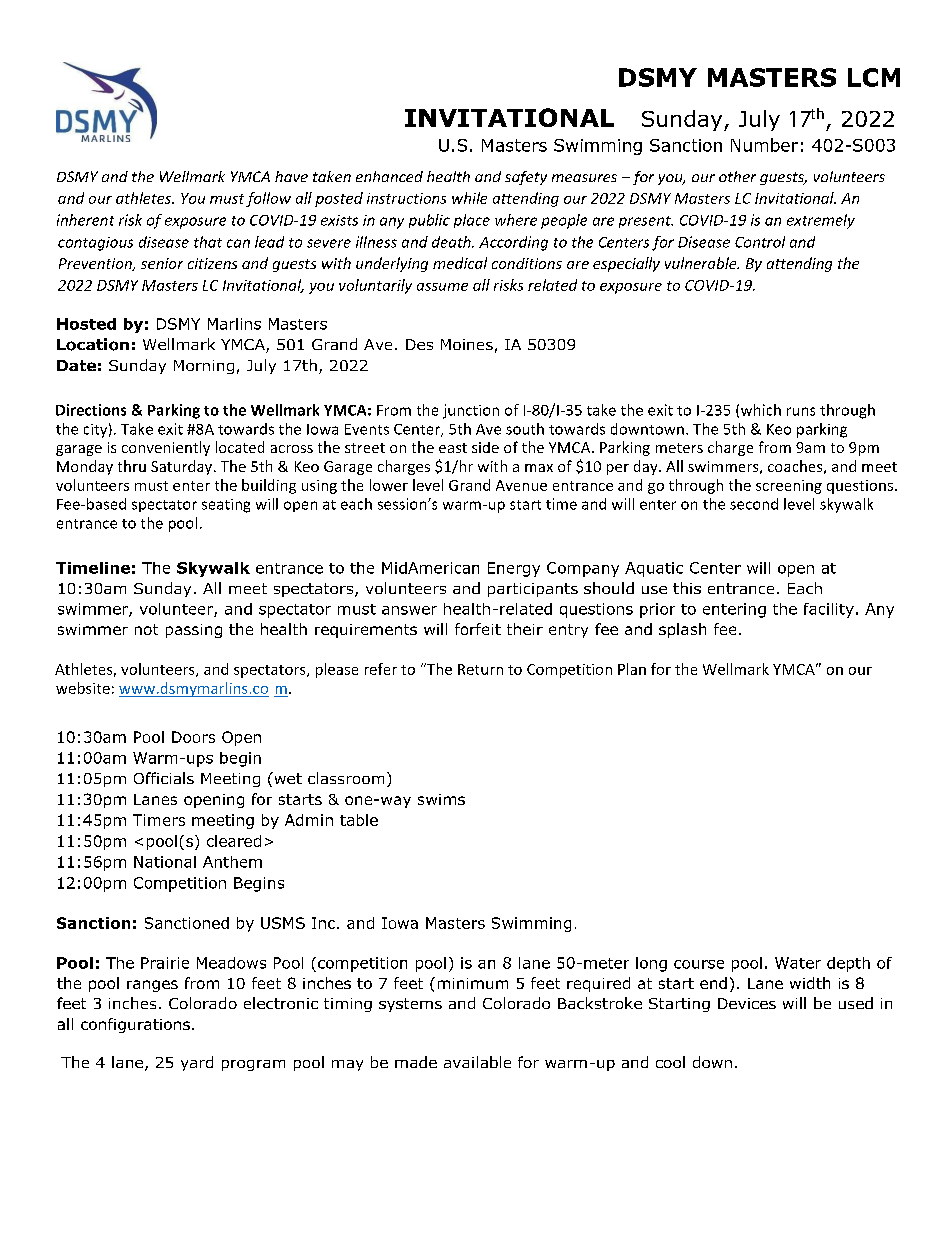 The image size is (952, 1233). Describe the element at coordinates (193, 737) in the screenshot. I see `Doors` at that location.
